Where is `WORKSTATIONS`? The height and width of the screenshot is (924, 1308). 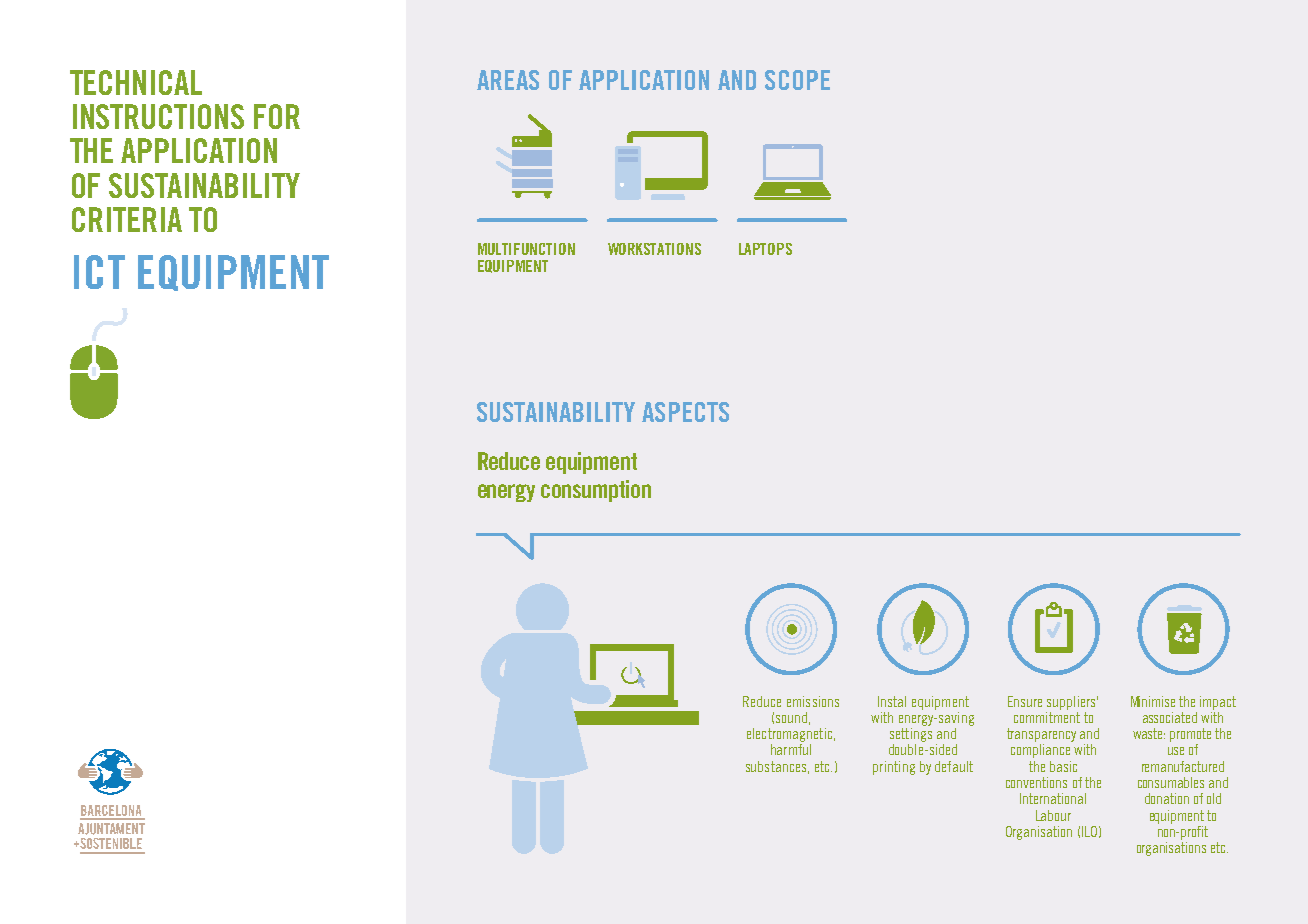
WORKSTATIONS is located at coordinates (654, 249).
